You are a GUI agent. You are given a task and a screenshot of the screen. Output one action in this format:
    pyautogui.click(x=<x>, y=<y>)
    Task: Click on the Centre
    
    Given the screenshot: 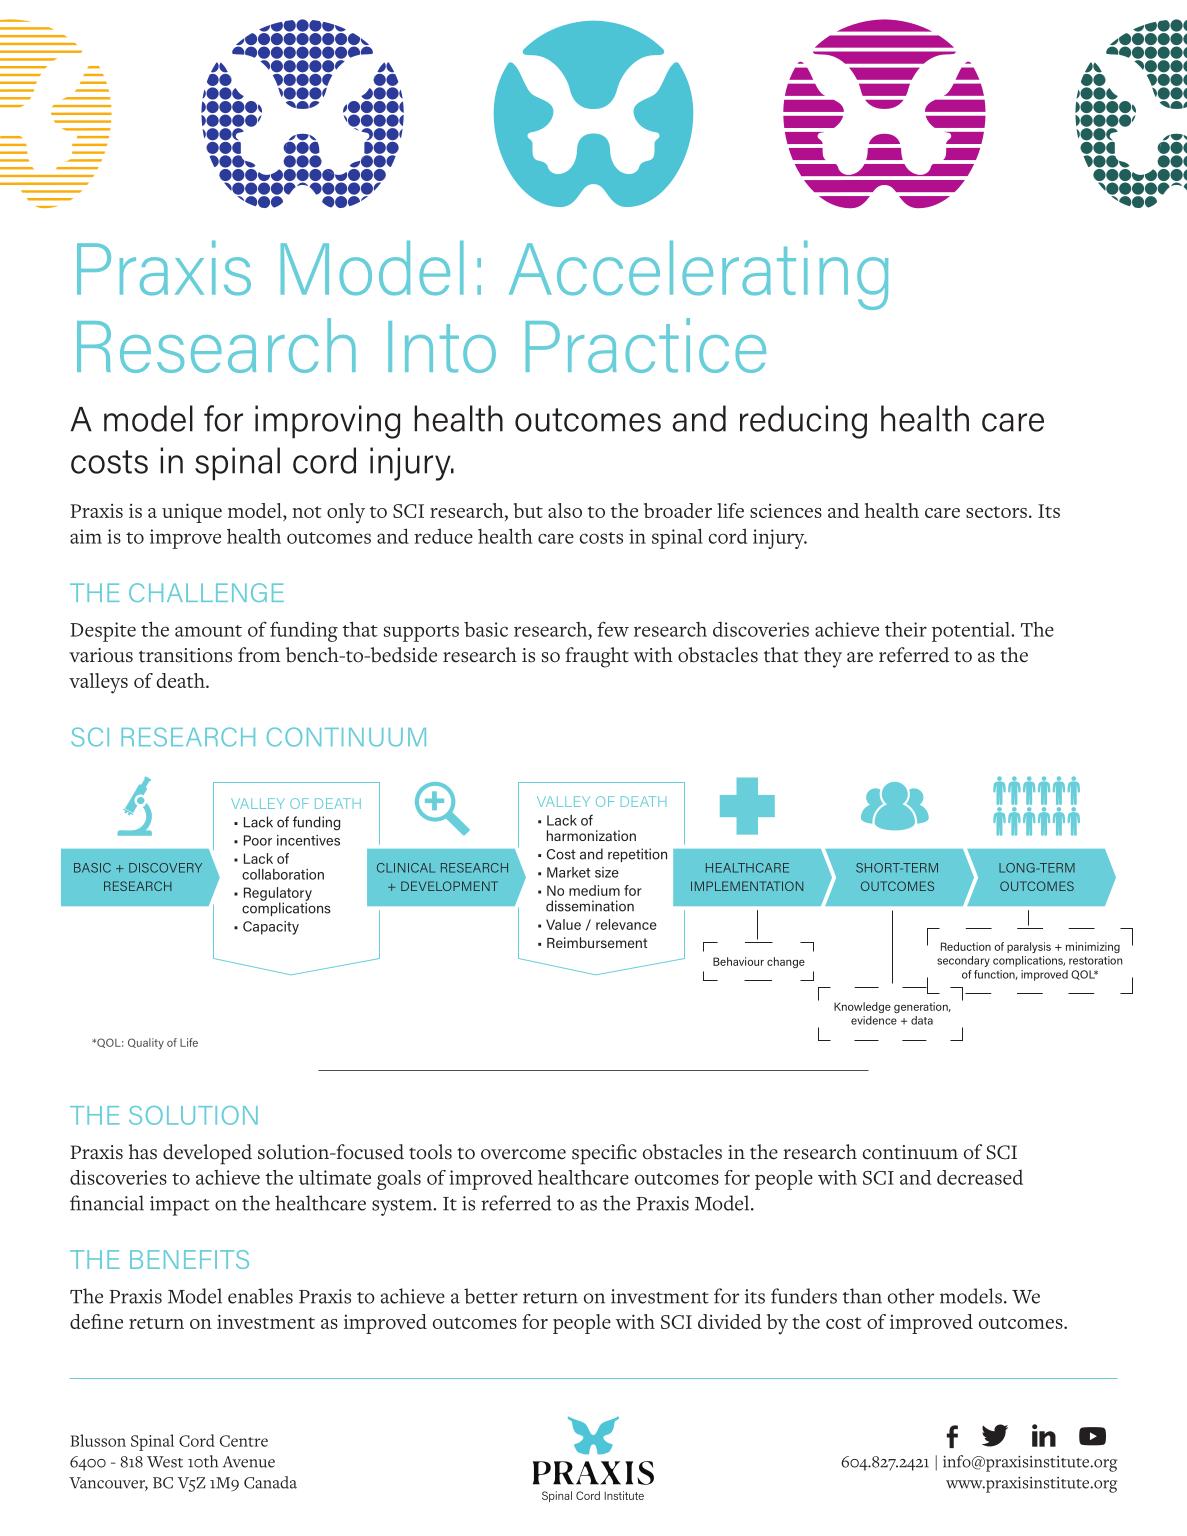 What is the action you would take?
    pyautogui.click(x=244, y=1441)
